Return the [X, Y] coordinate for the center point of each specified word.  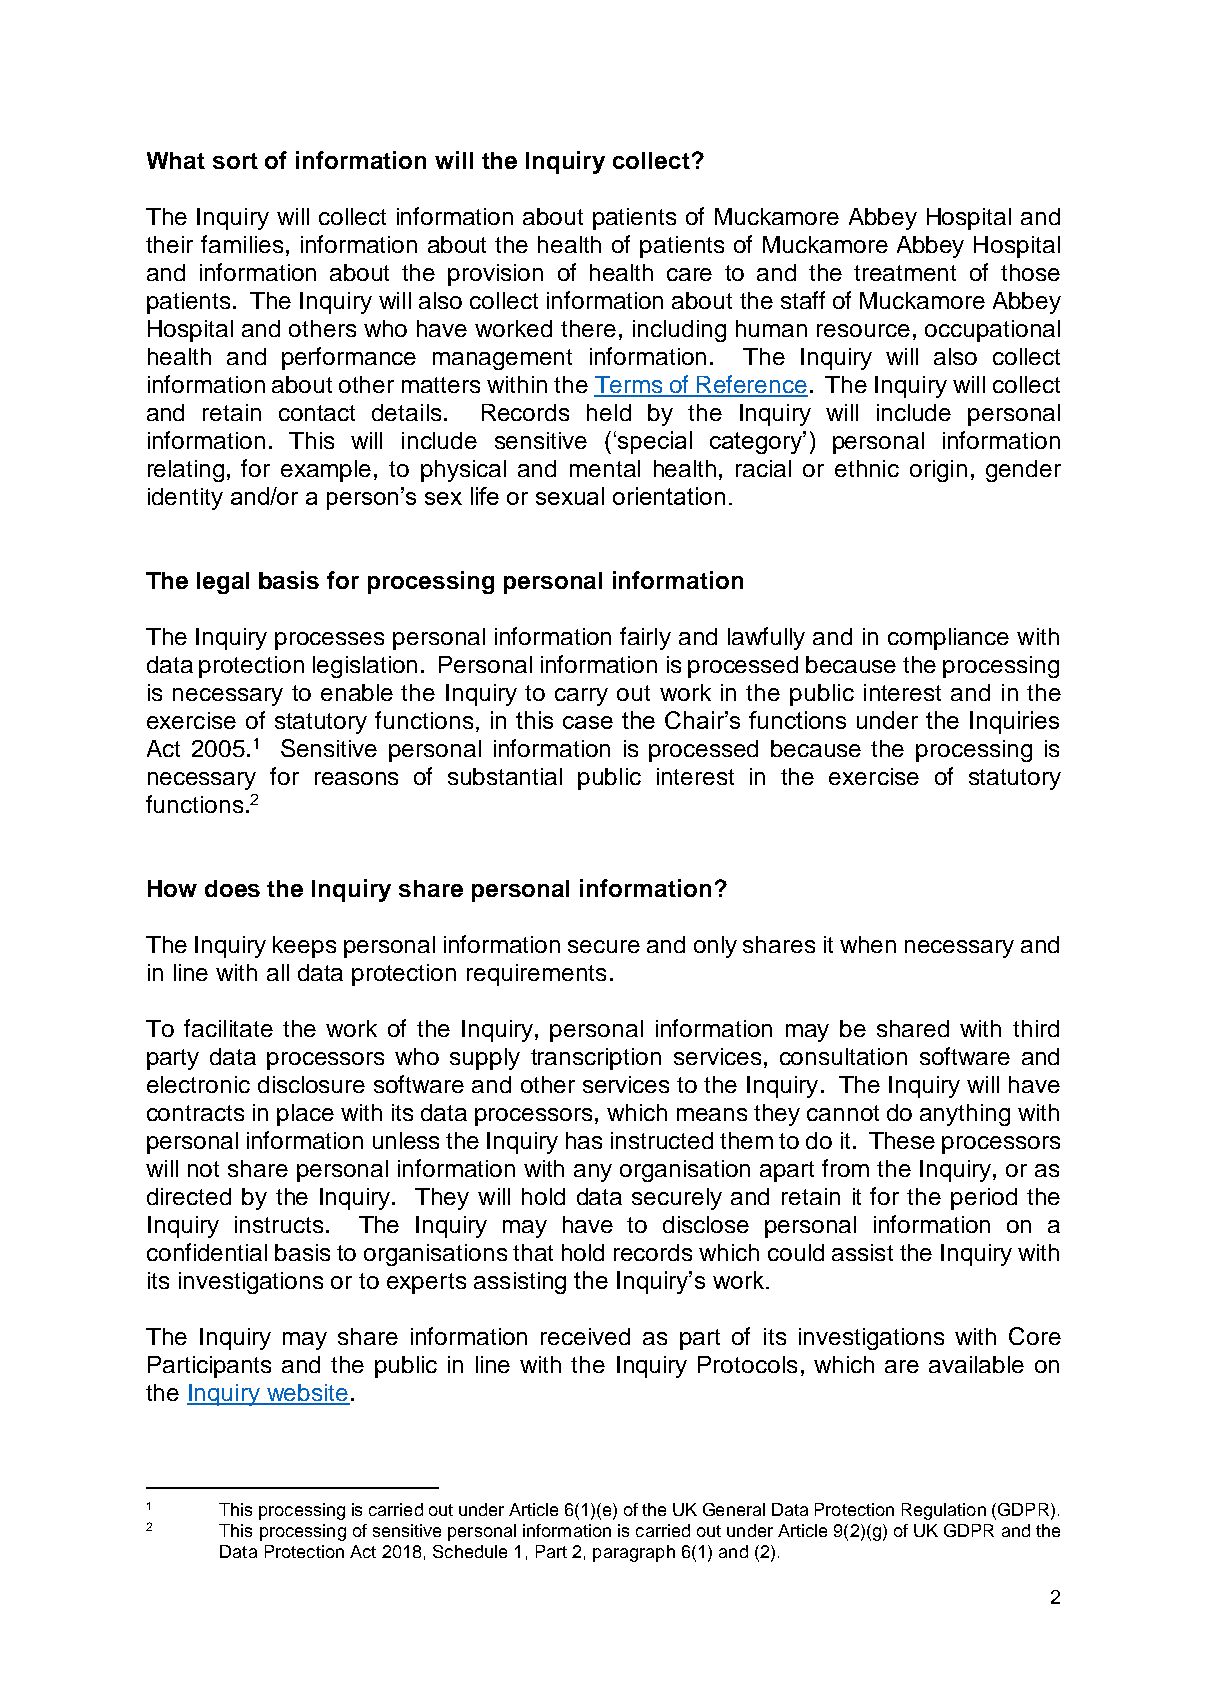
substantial [505, 776]
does [232, 888]
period [984, 1199]
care [689, 274]
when [868, 944]
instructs [279, 1224]
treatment [905, 273]
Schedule [470, 1551]
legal [223, 583]
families [242, 244]
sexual [570, 496]
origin [938, 471]
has [584, 1140]
